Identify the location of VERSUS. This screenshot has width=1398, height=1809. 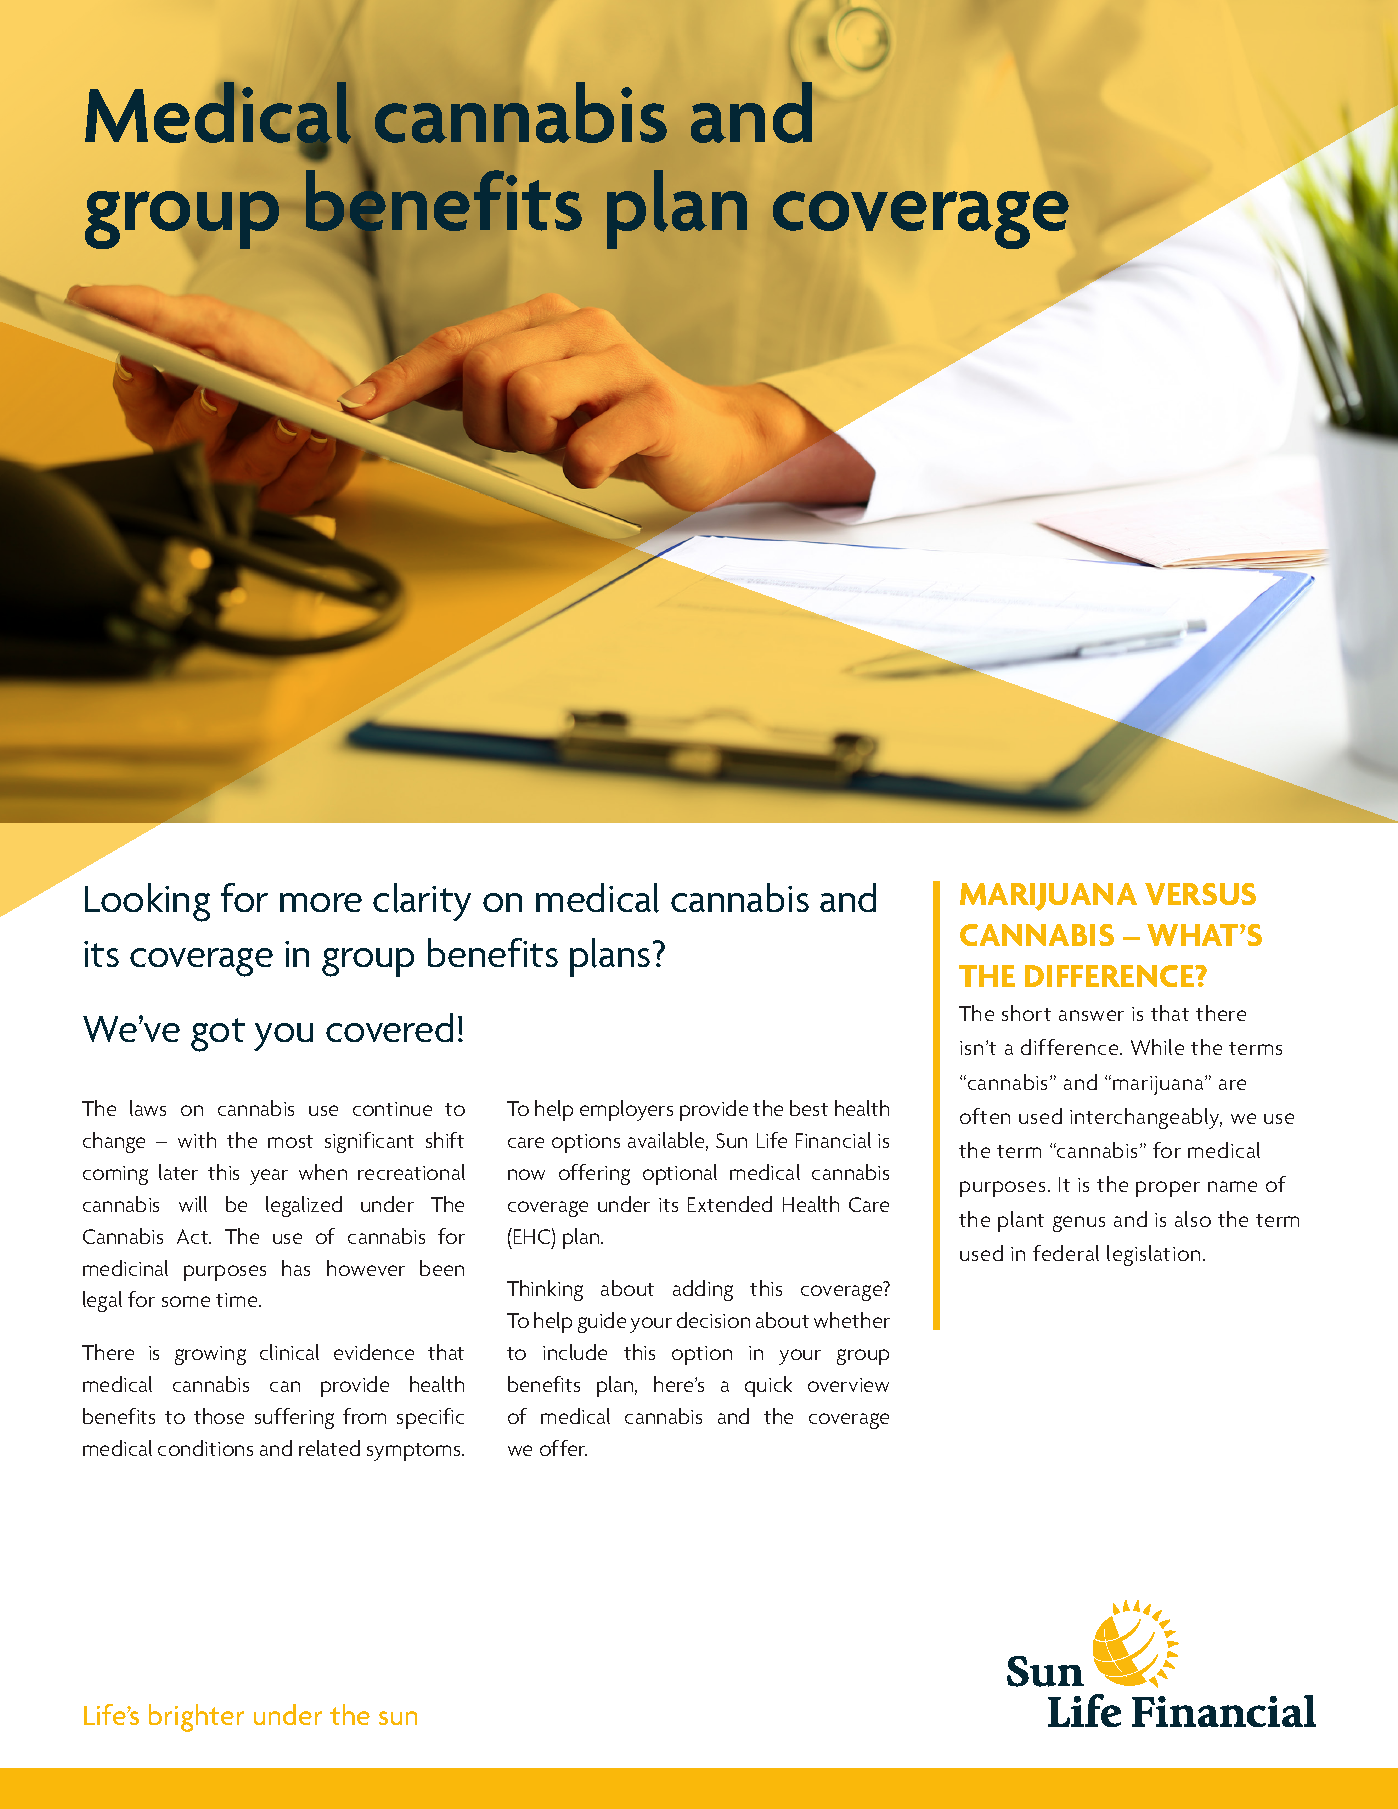
(1200, 894).
